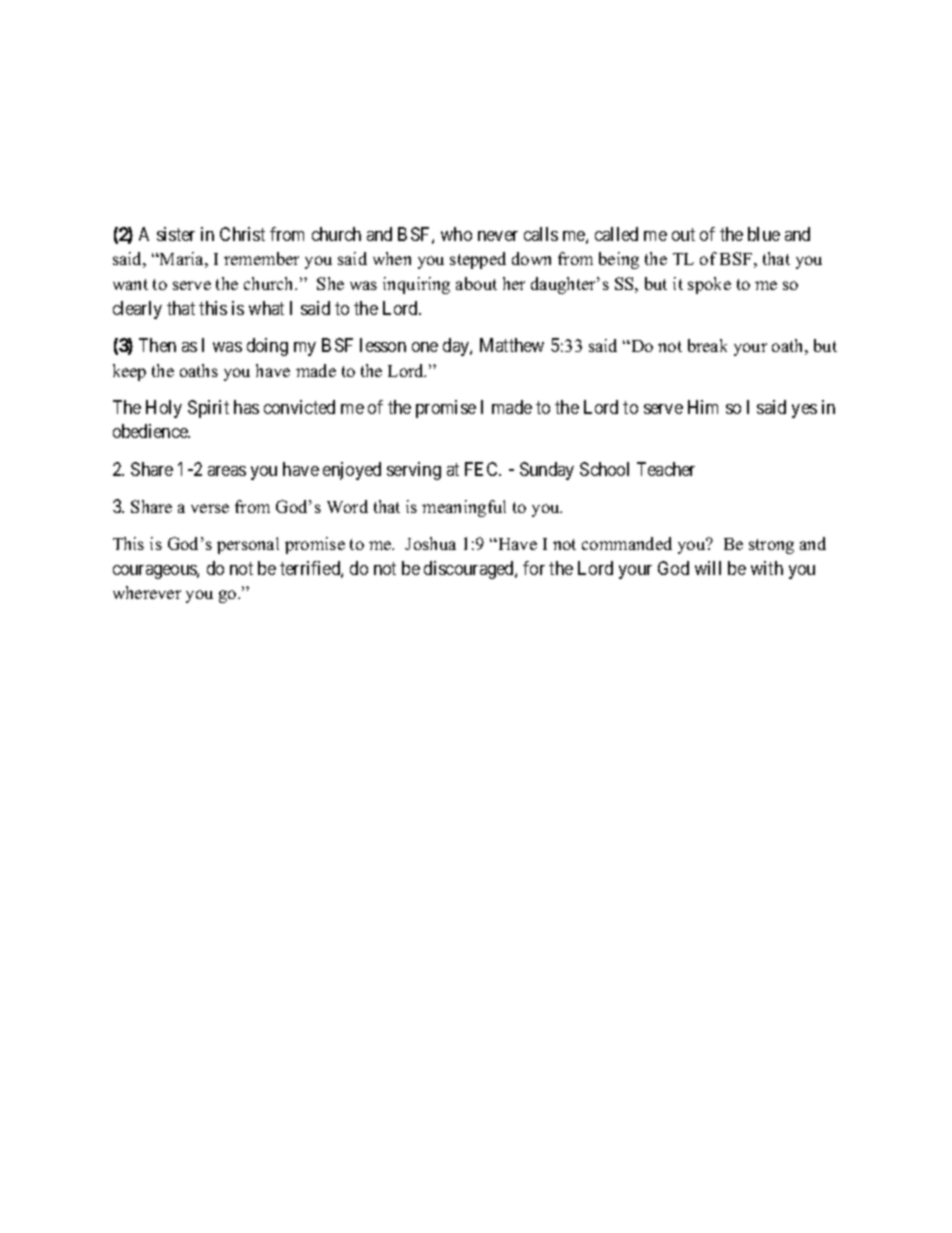 This document has height=1233, width=952. What do you see at coordinates (299, 407) in the document?
I see `convicted` at bounding box center [299, 407].
